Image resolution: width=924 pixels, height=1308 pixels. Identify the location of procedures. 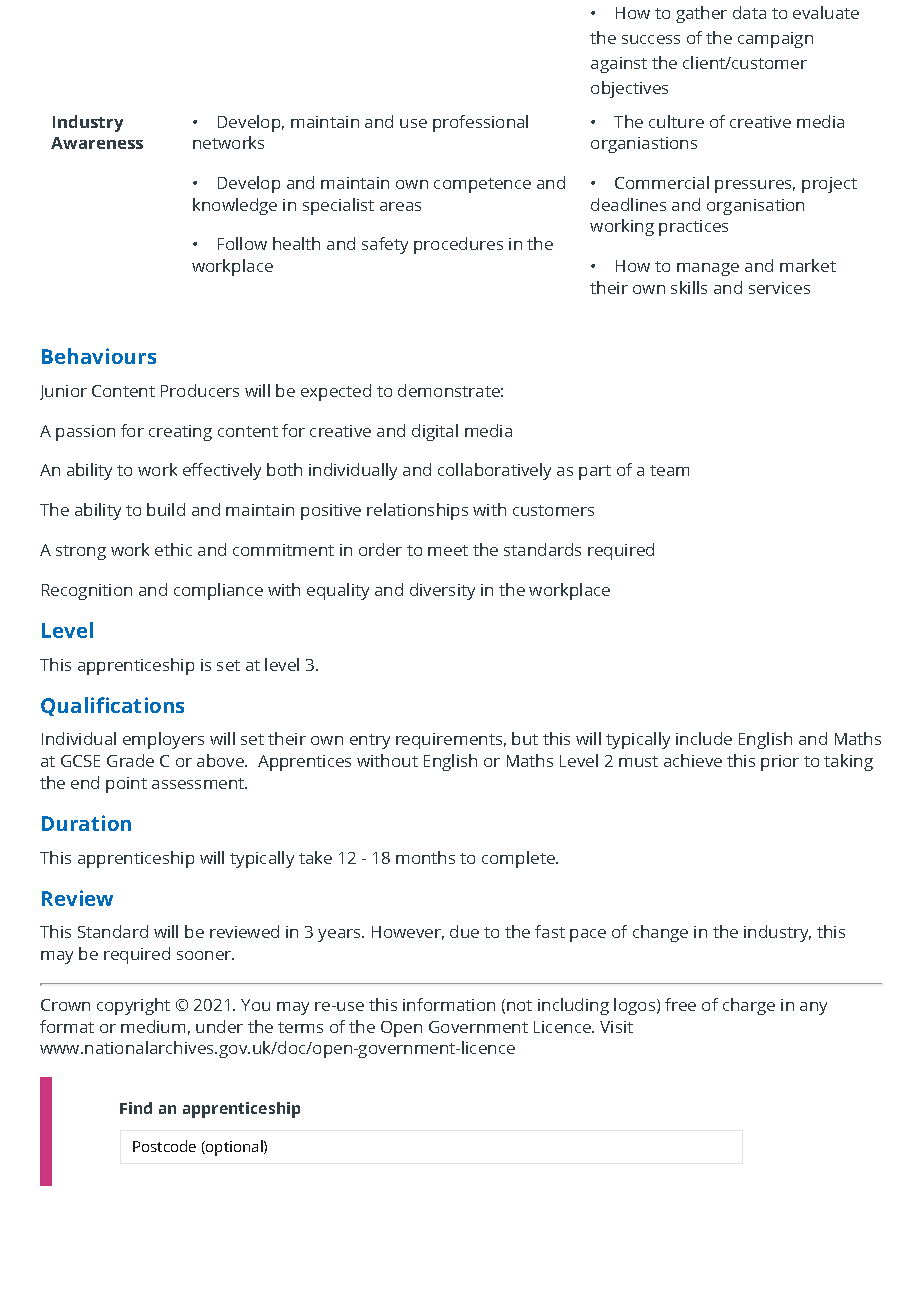
(458, 245).
